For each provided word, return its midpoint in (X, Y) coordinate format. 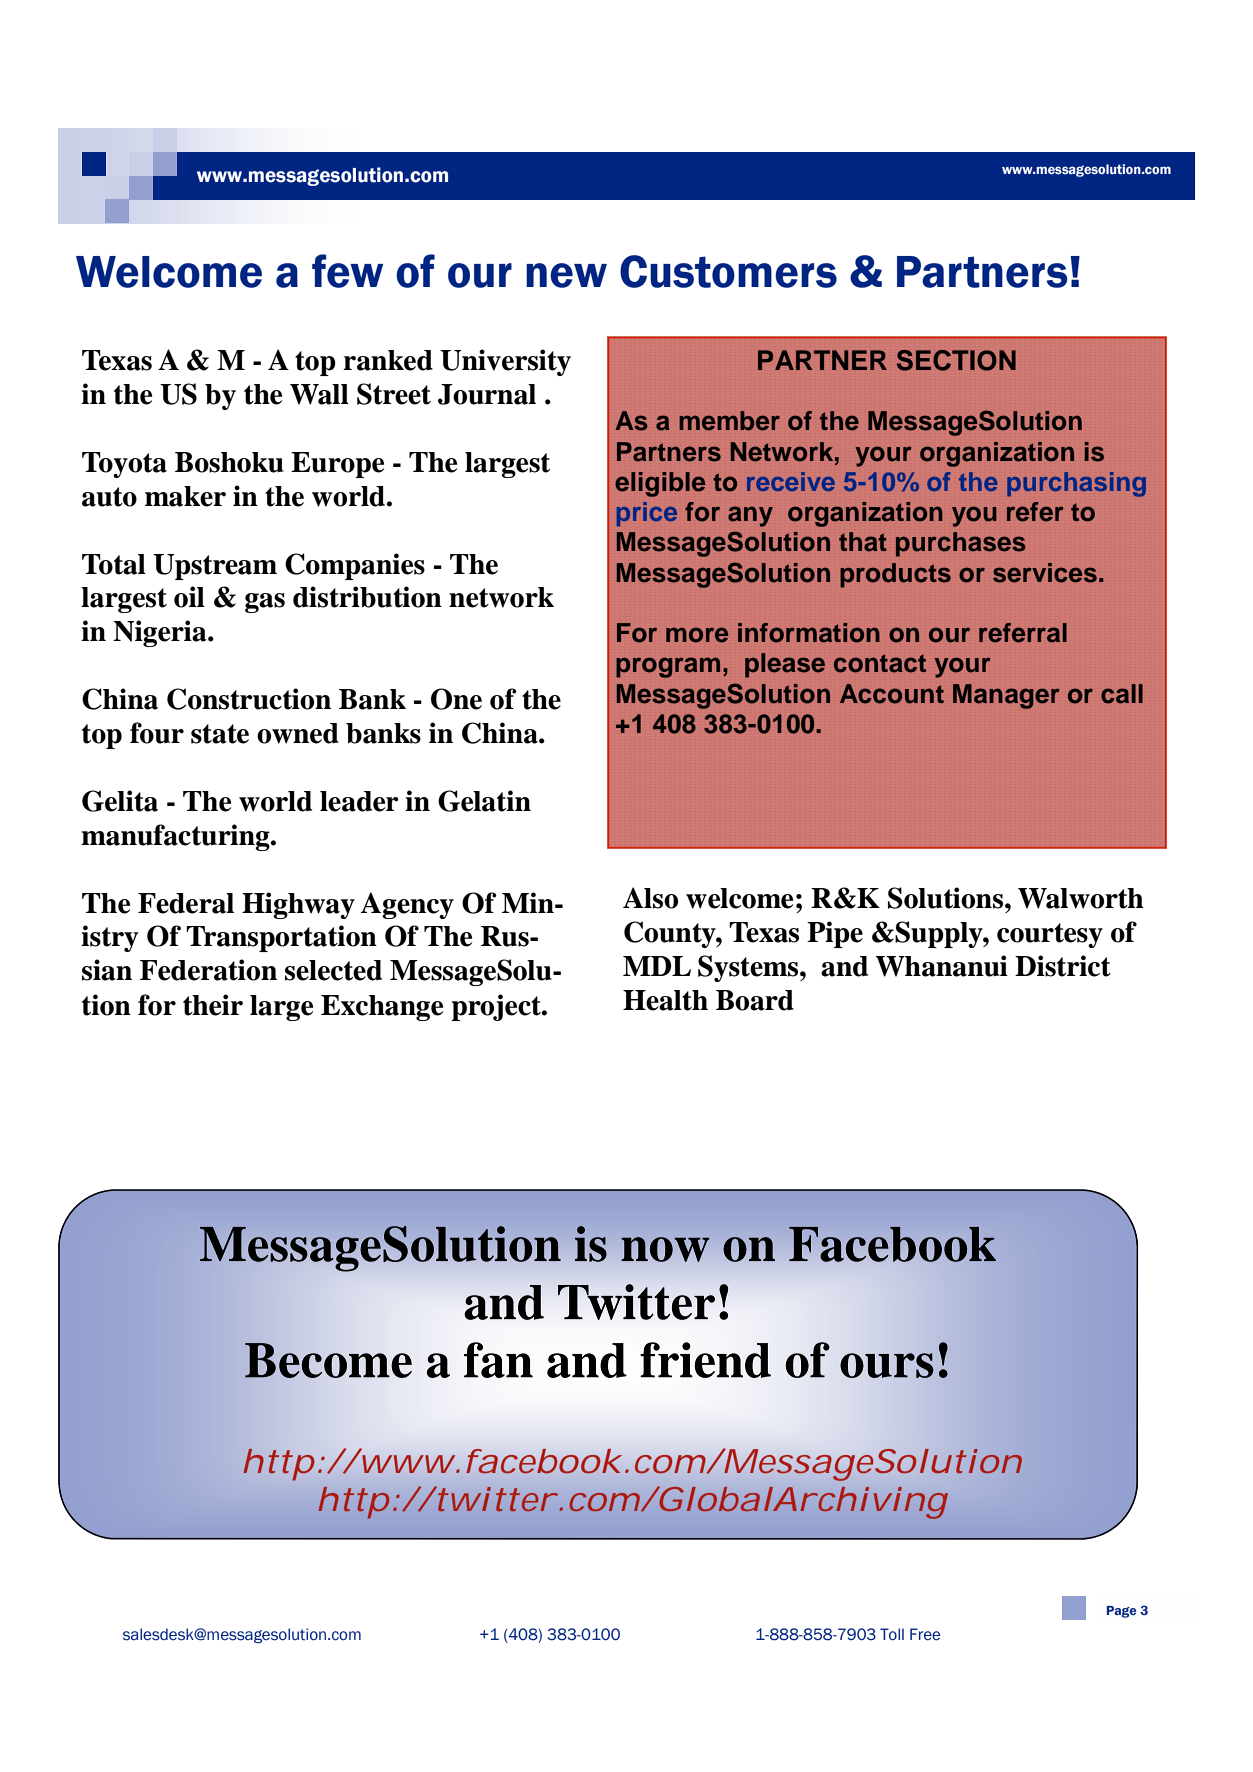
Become (328, 1360)
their (213, 1005)
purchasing (1076, 484)
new (566, 275)
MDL (657, 966)
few (347, 271)
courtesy (1050, 935)
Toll (892, 1634)
